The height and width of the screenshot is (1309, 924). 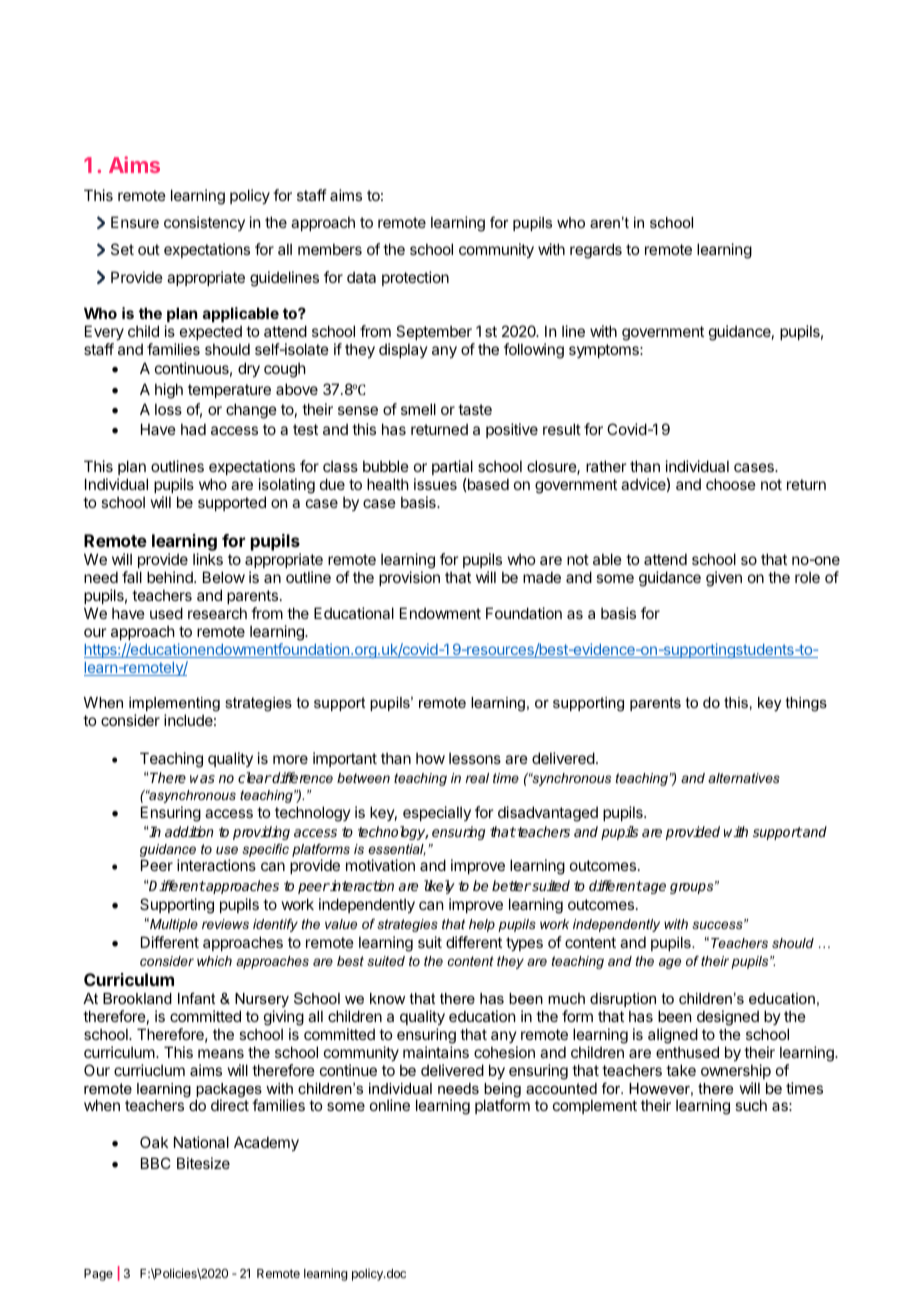 What do you see at coordinates (409, 578) in the screenshot?
I see `provision` at bounding box center [409, 578].
